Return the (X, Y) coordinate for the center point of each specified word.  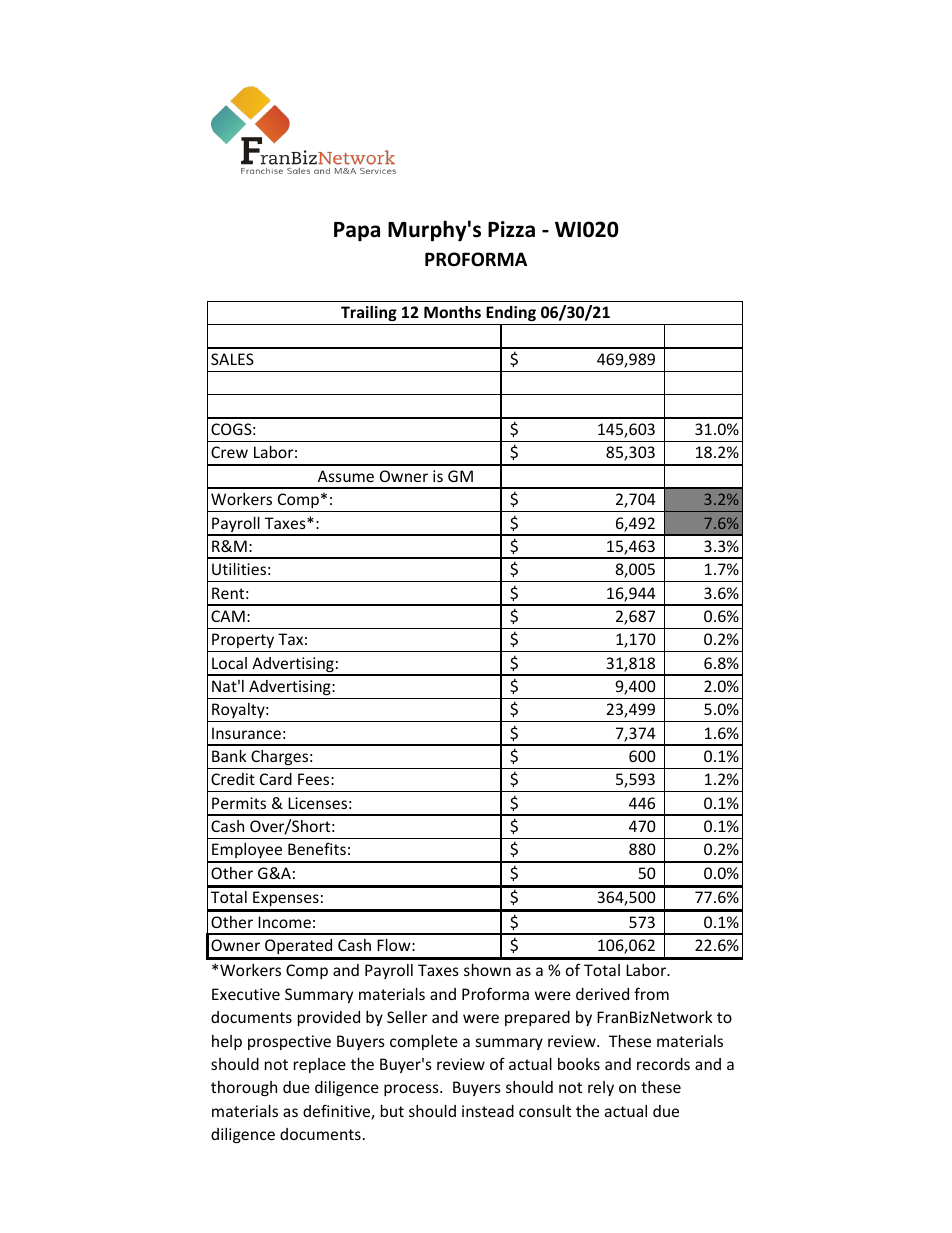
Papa (357, 232)
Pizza (511, 229)
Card (276, 779)
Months (452, 312)
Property (243, 640)
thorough (244, 1088)
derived (602, 994)
